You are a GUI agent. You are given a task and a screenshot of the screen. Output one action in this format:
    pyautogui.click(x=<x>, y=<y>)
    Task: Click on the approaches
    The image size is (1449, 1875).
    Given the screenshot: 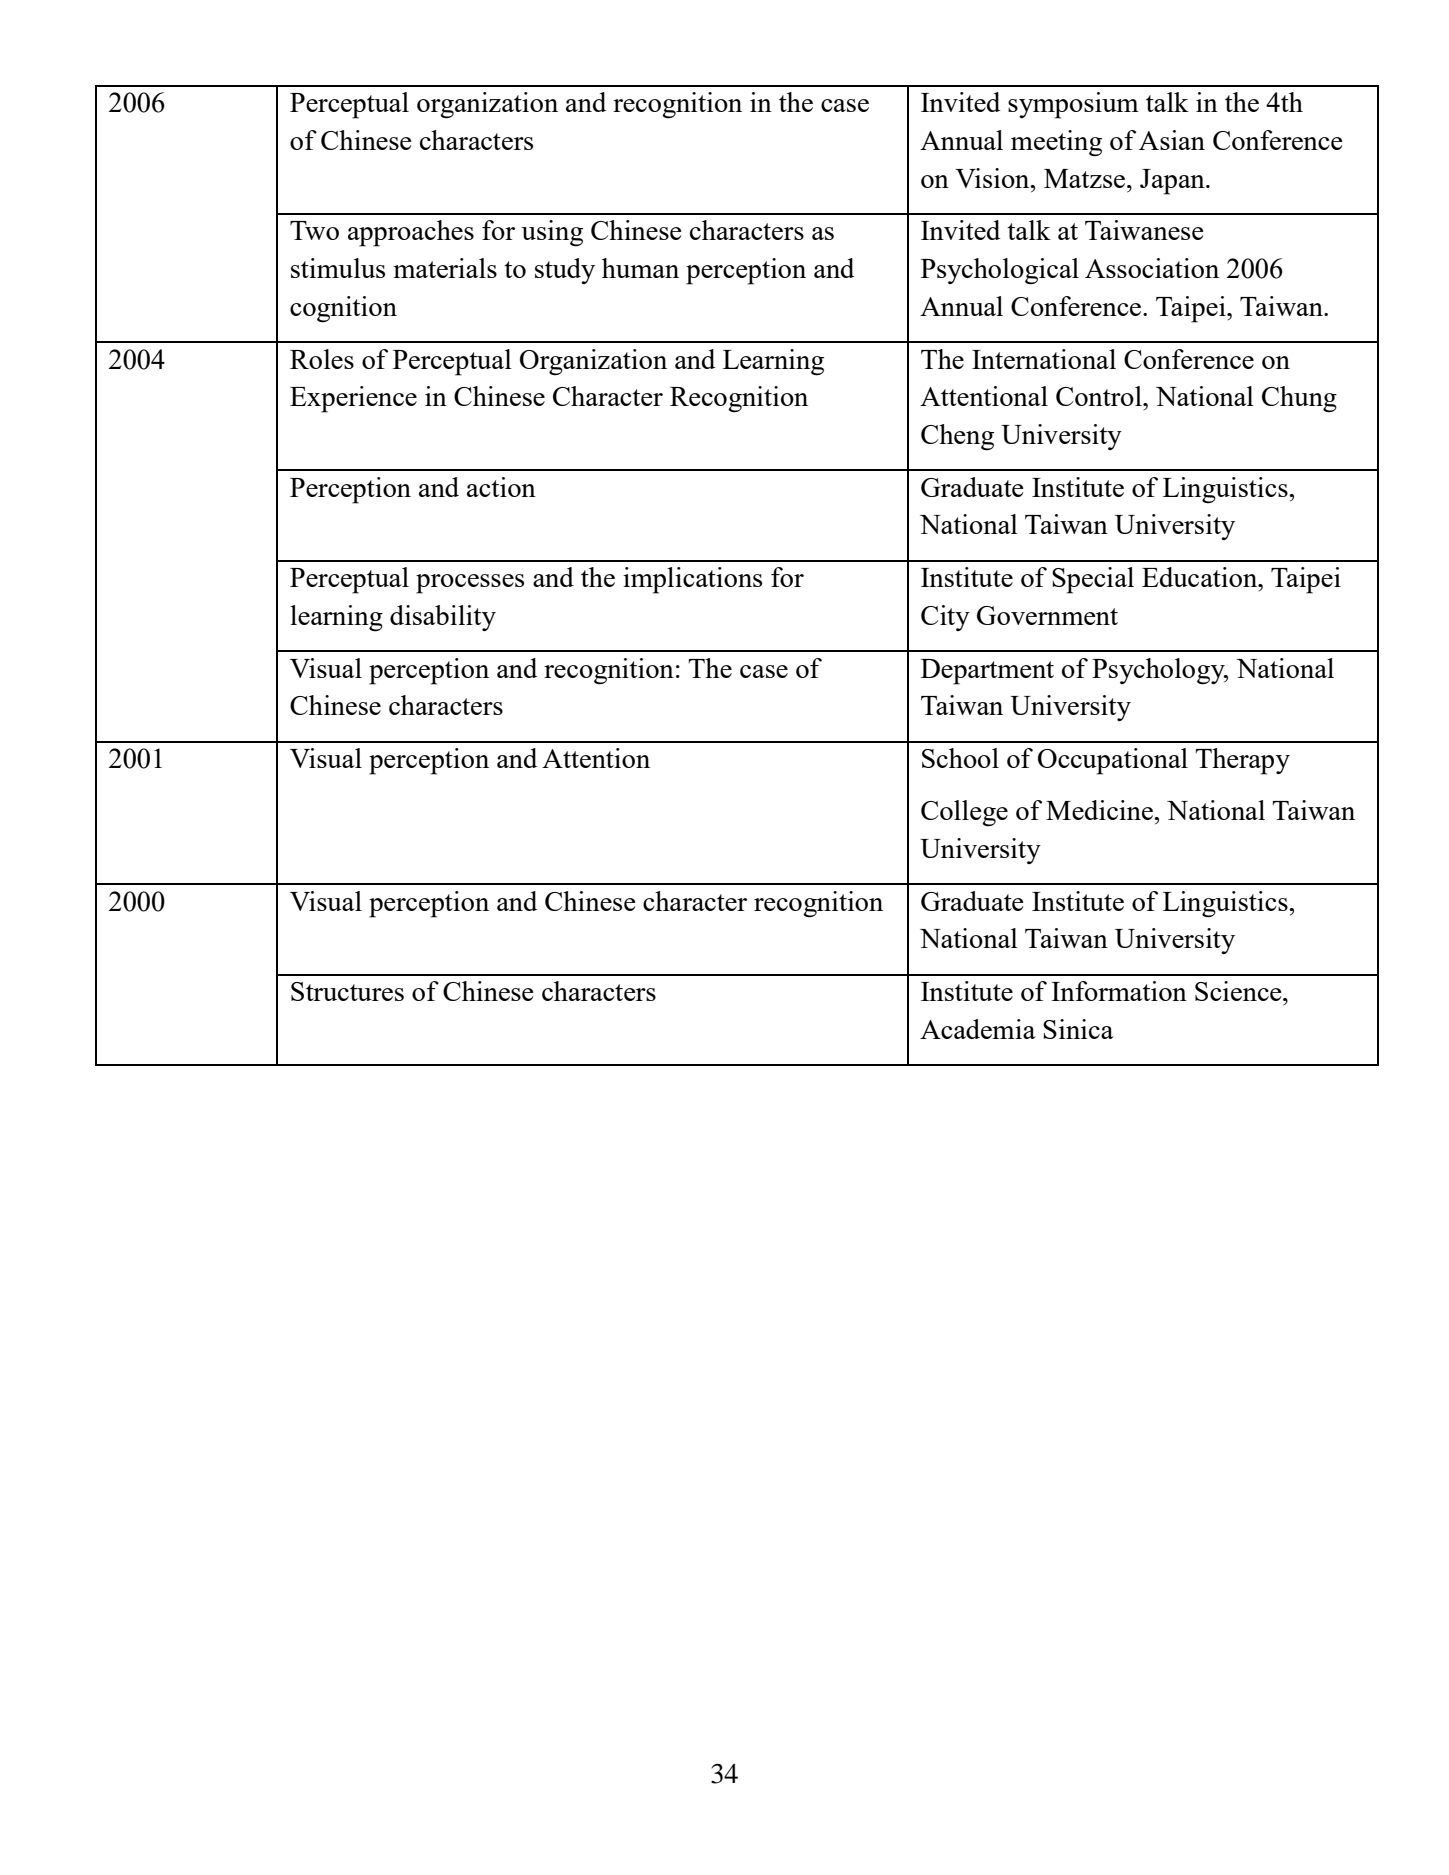 What is the action you would take?
    pyautogui.click(x=411, y=233)
